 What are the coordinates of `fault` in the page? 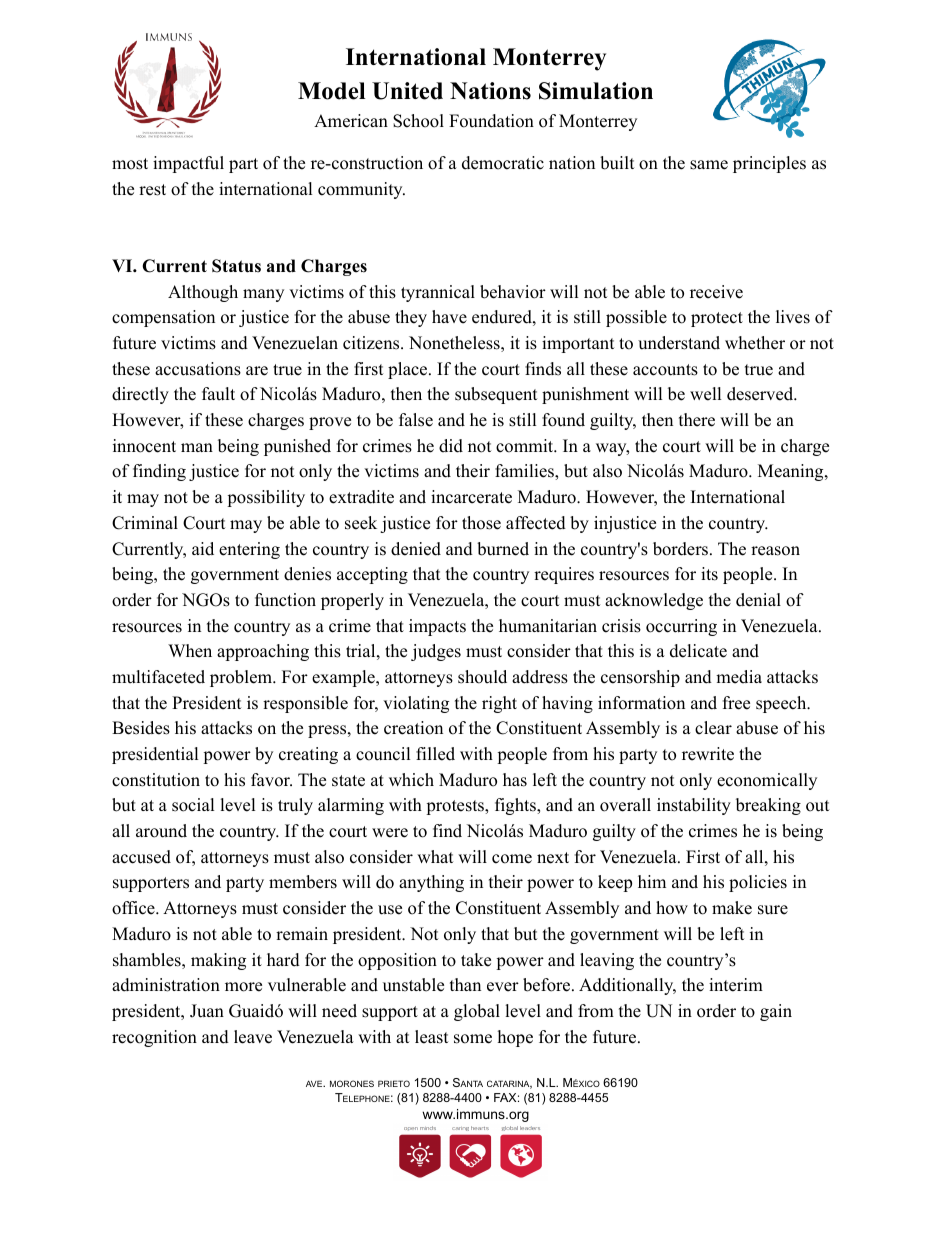 It's located at (218, 394).
